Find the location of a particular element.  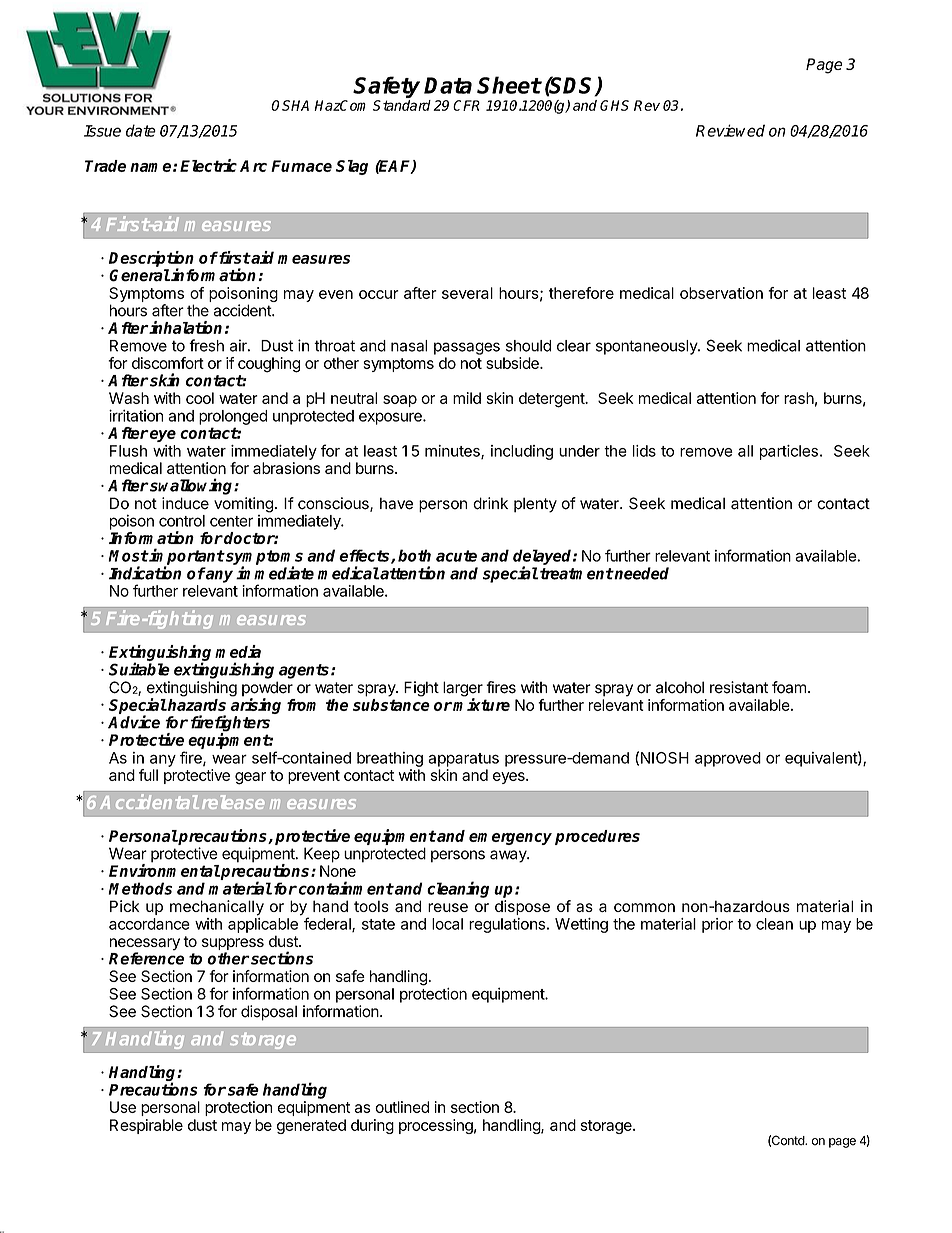

acute is located at coordinates (456, 556).
